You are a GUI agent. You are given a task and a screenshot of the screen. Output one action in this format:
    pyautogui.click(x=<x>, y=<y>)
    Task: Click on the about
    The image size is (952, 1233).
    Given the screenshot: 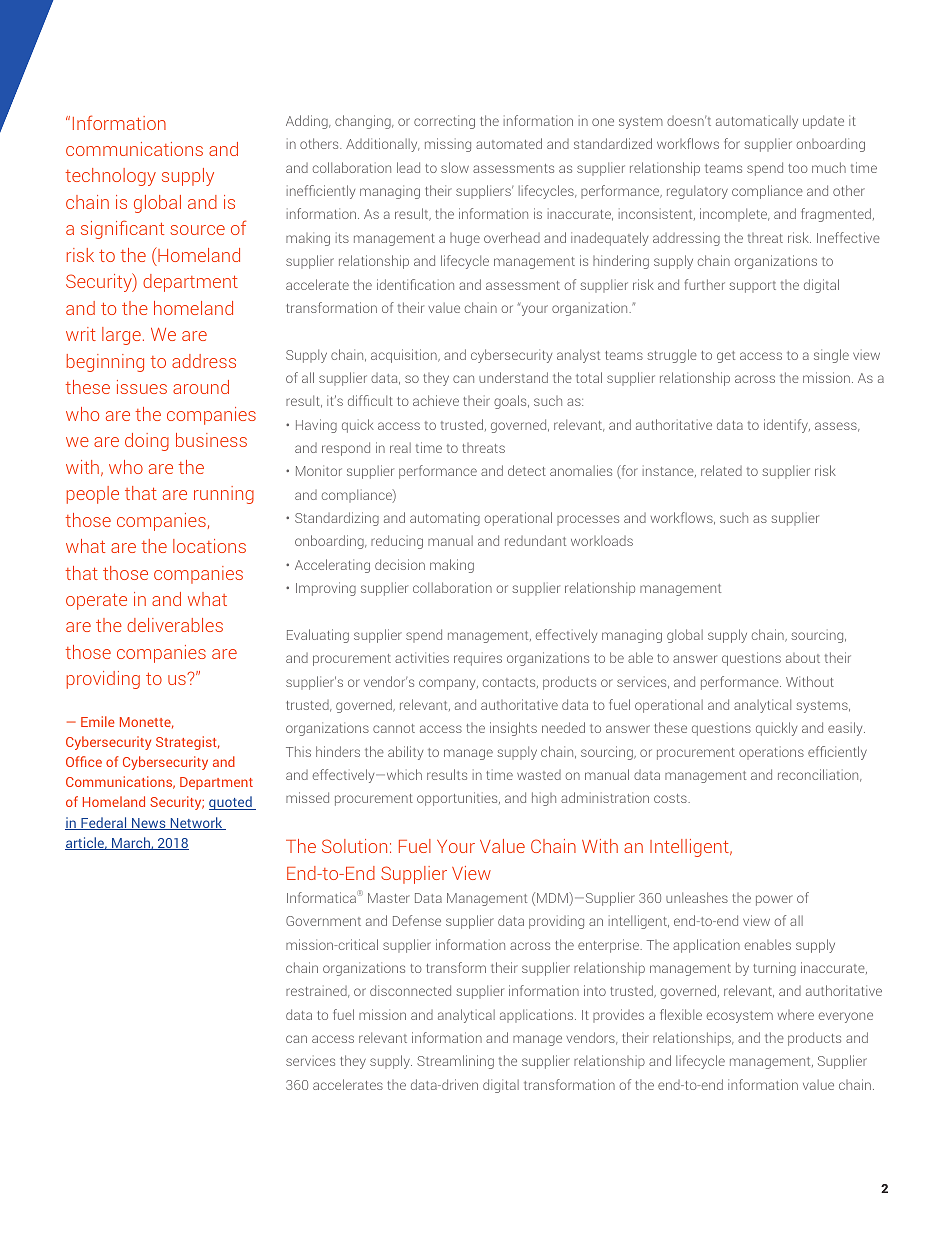 What is the action you would take?
    pyautogui.click(x=803, y=658)
